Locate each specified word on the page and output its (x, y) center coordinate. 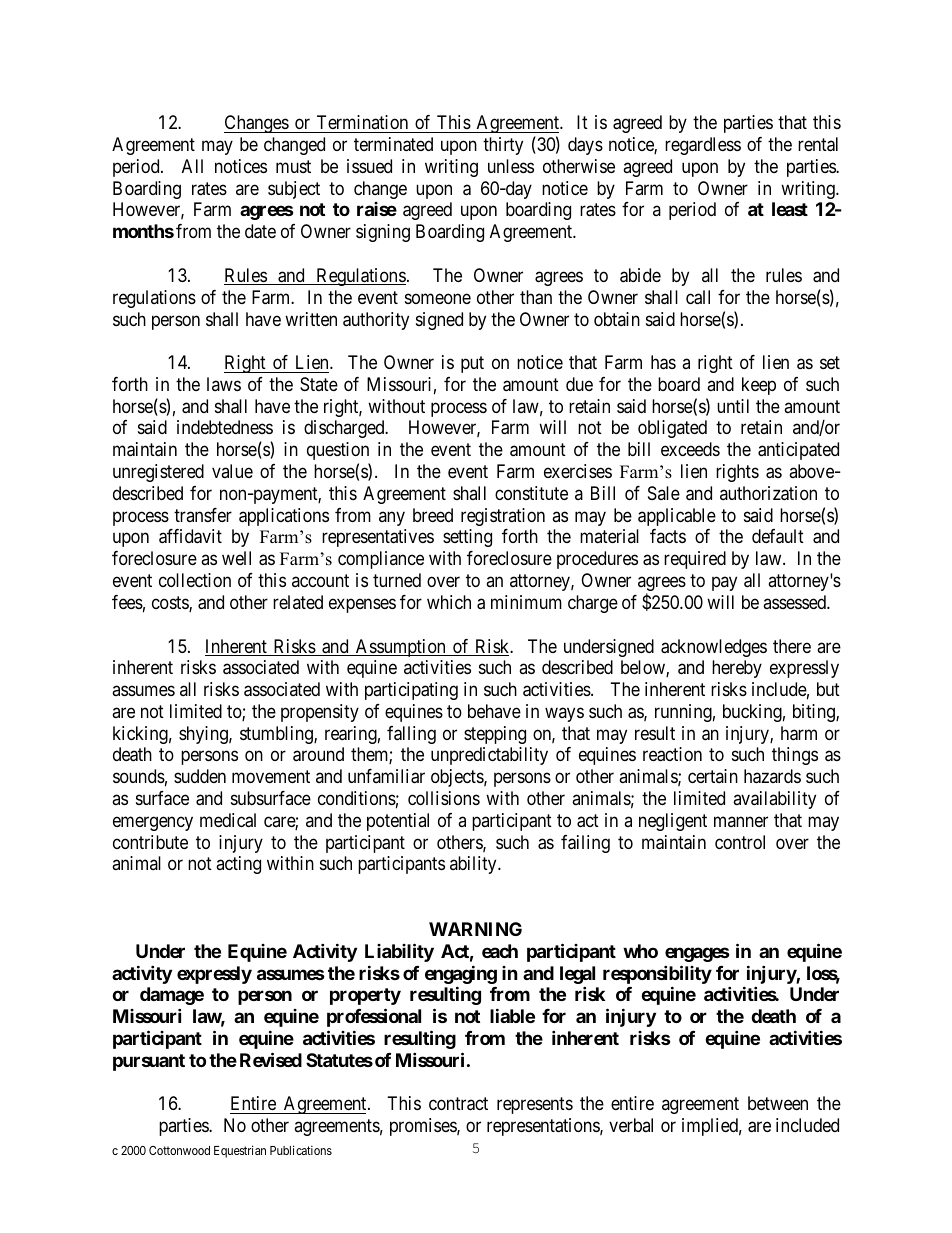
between (778, 1103)
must (293, 166)
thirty (503, 146)
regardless (703, 146)
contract (458, 1104)
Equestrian (240, 1151)
